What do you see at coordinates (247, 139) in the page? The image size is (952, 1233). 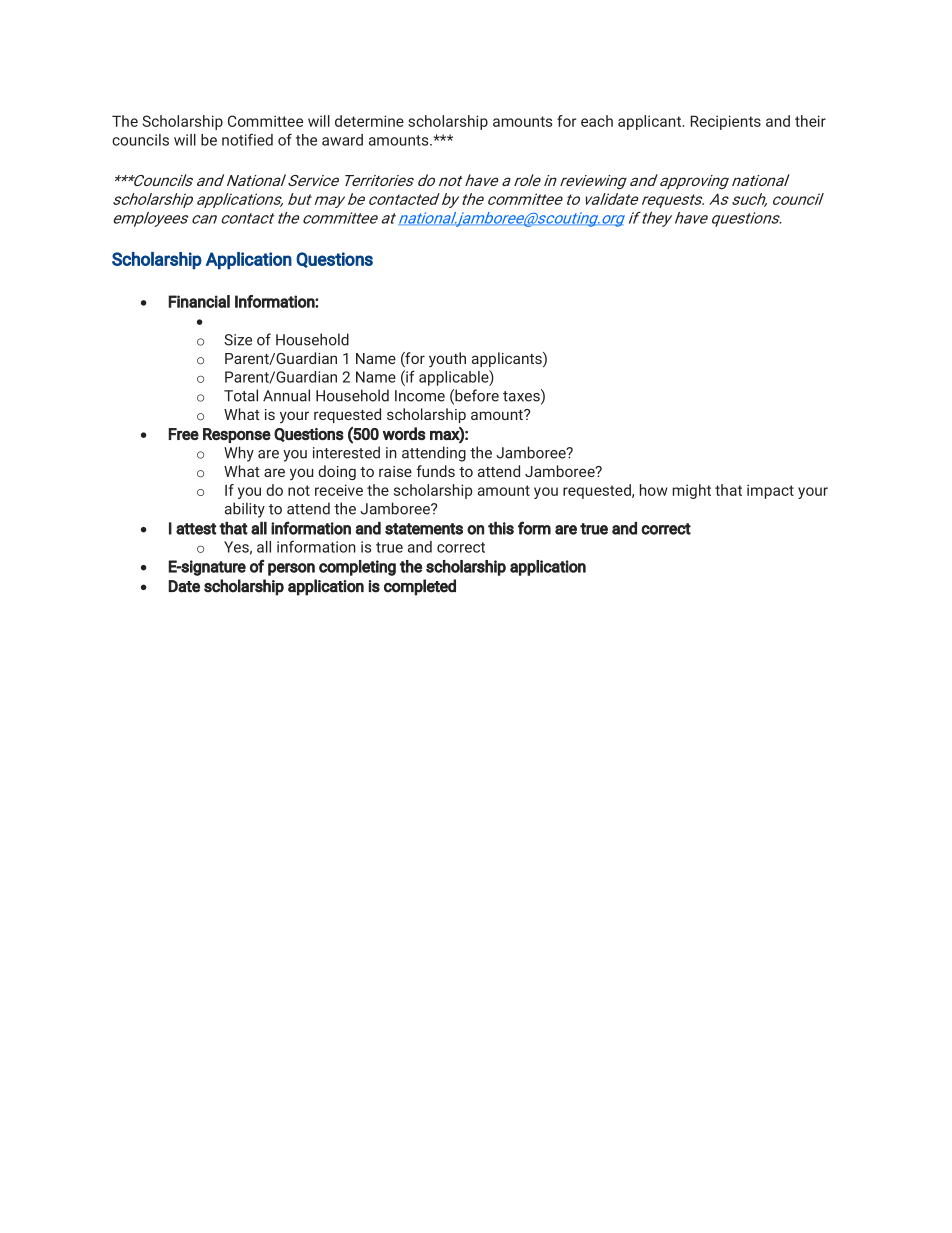 I see `notified` at bounding box center [247, 139].
